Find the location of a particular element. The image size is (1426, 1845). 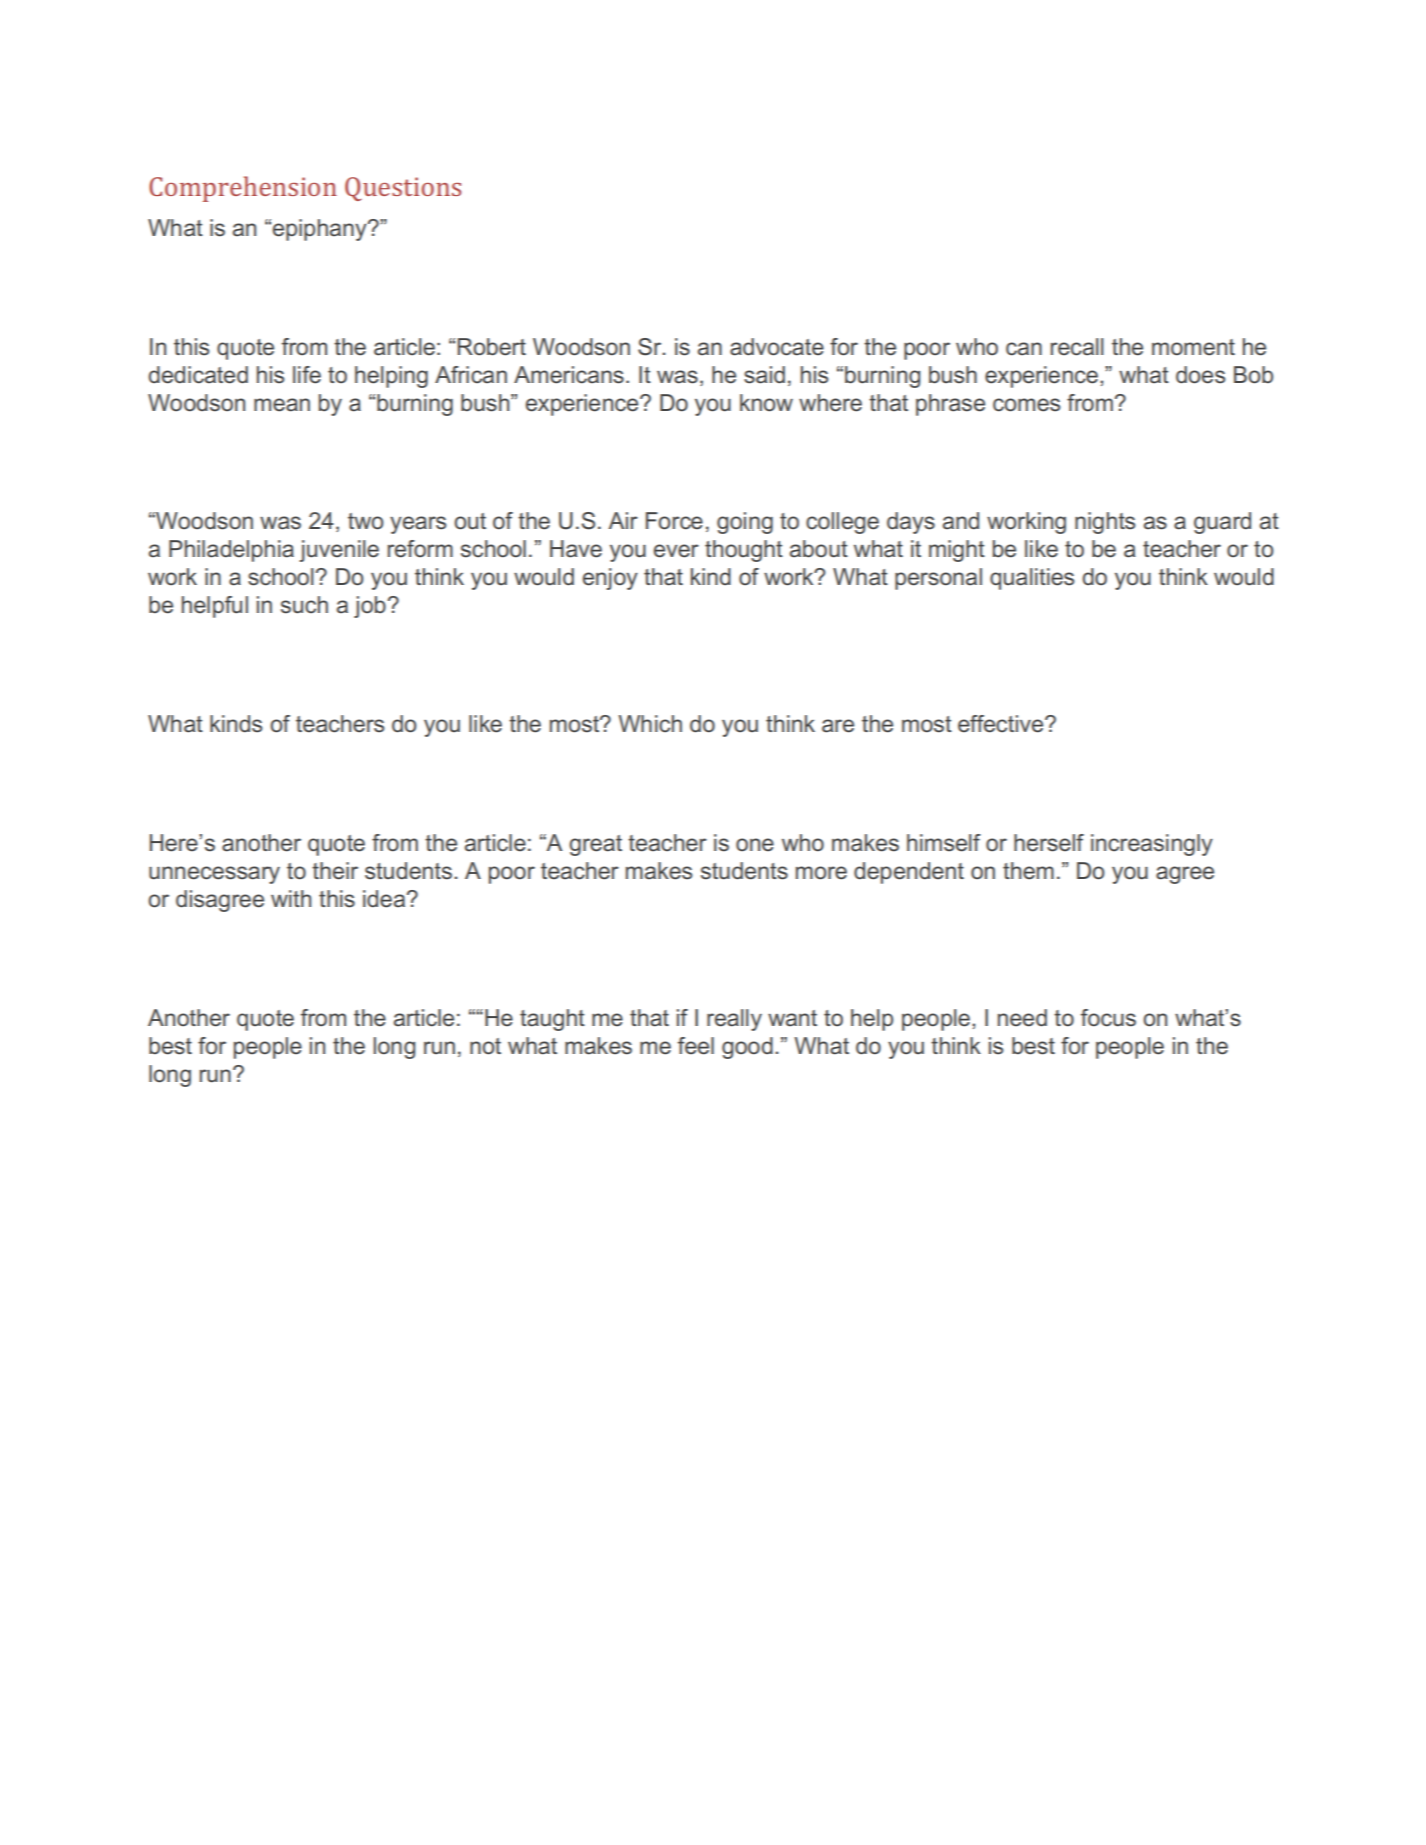

taught is located at coordinates (552, 1020).
